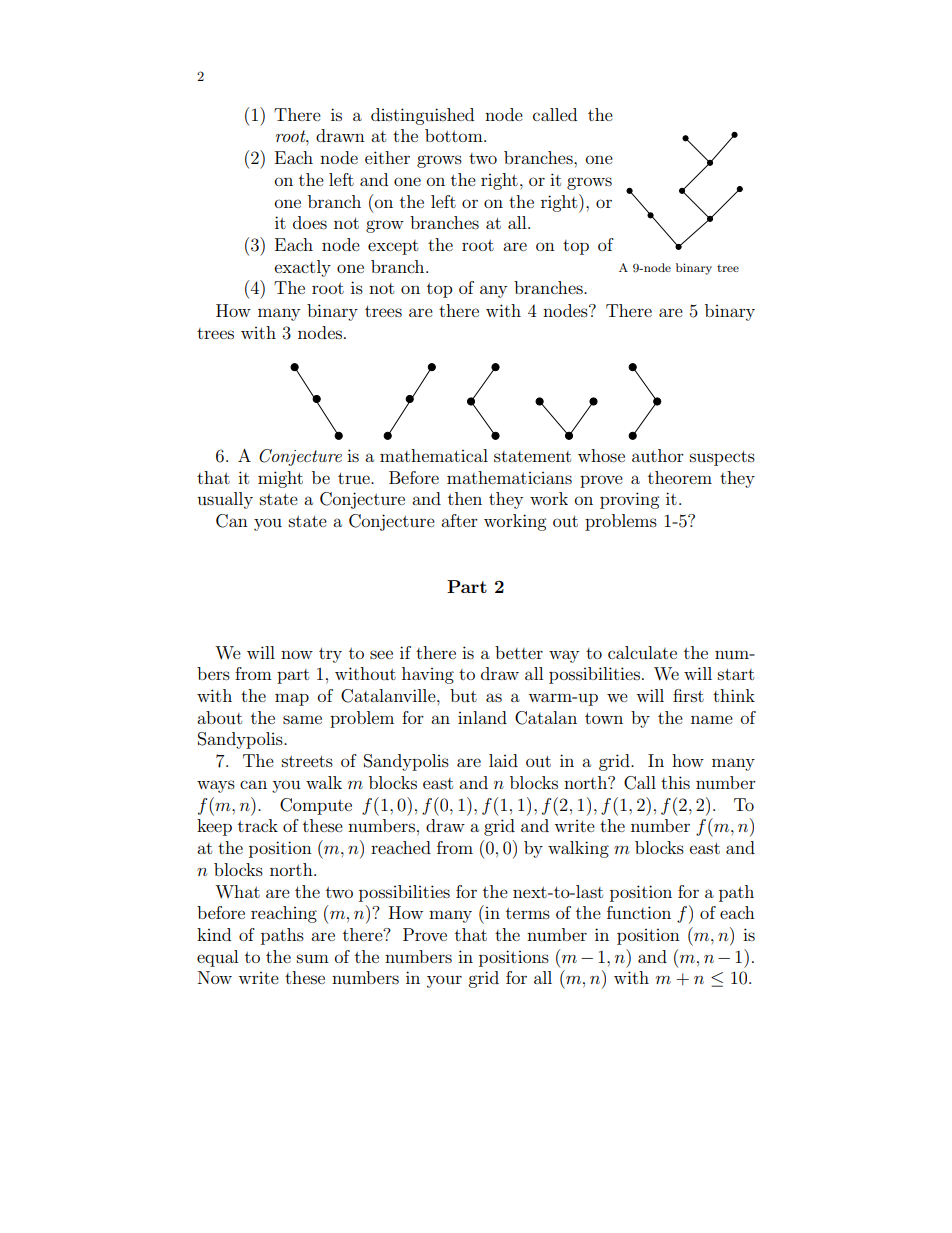  I want to click on author, so click(658, 455).
